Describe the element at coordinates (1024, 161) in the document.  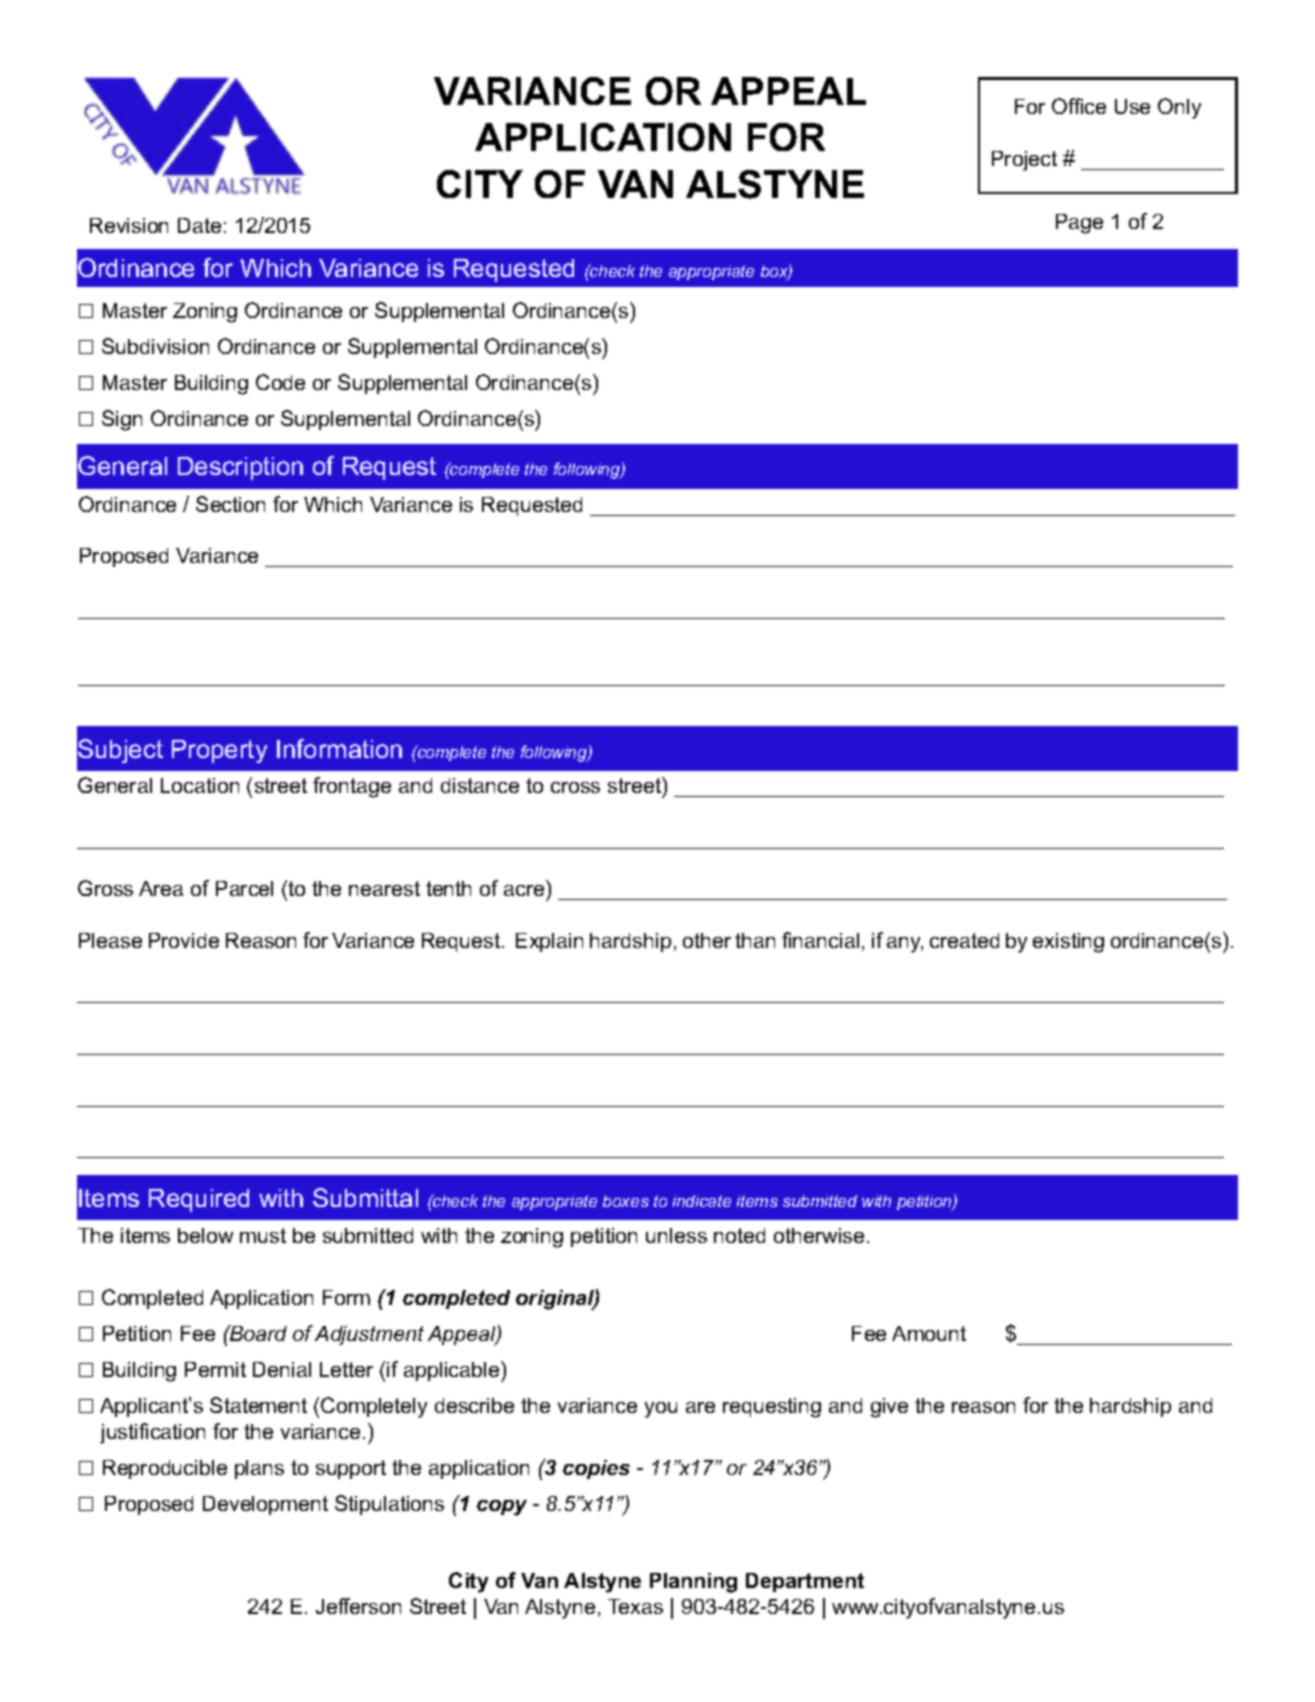
I see `Project` at that location.
